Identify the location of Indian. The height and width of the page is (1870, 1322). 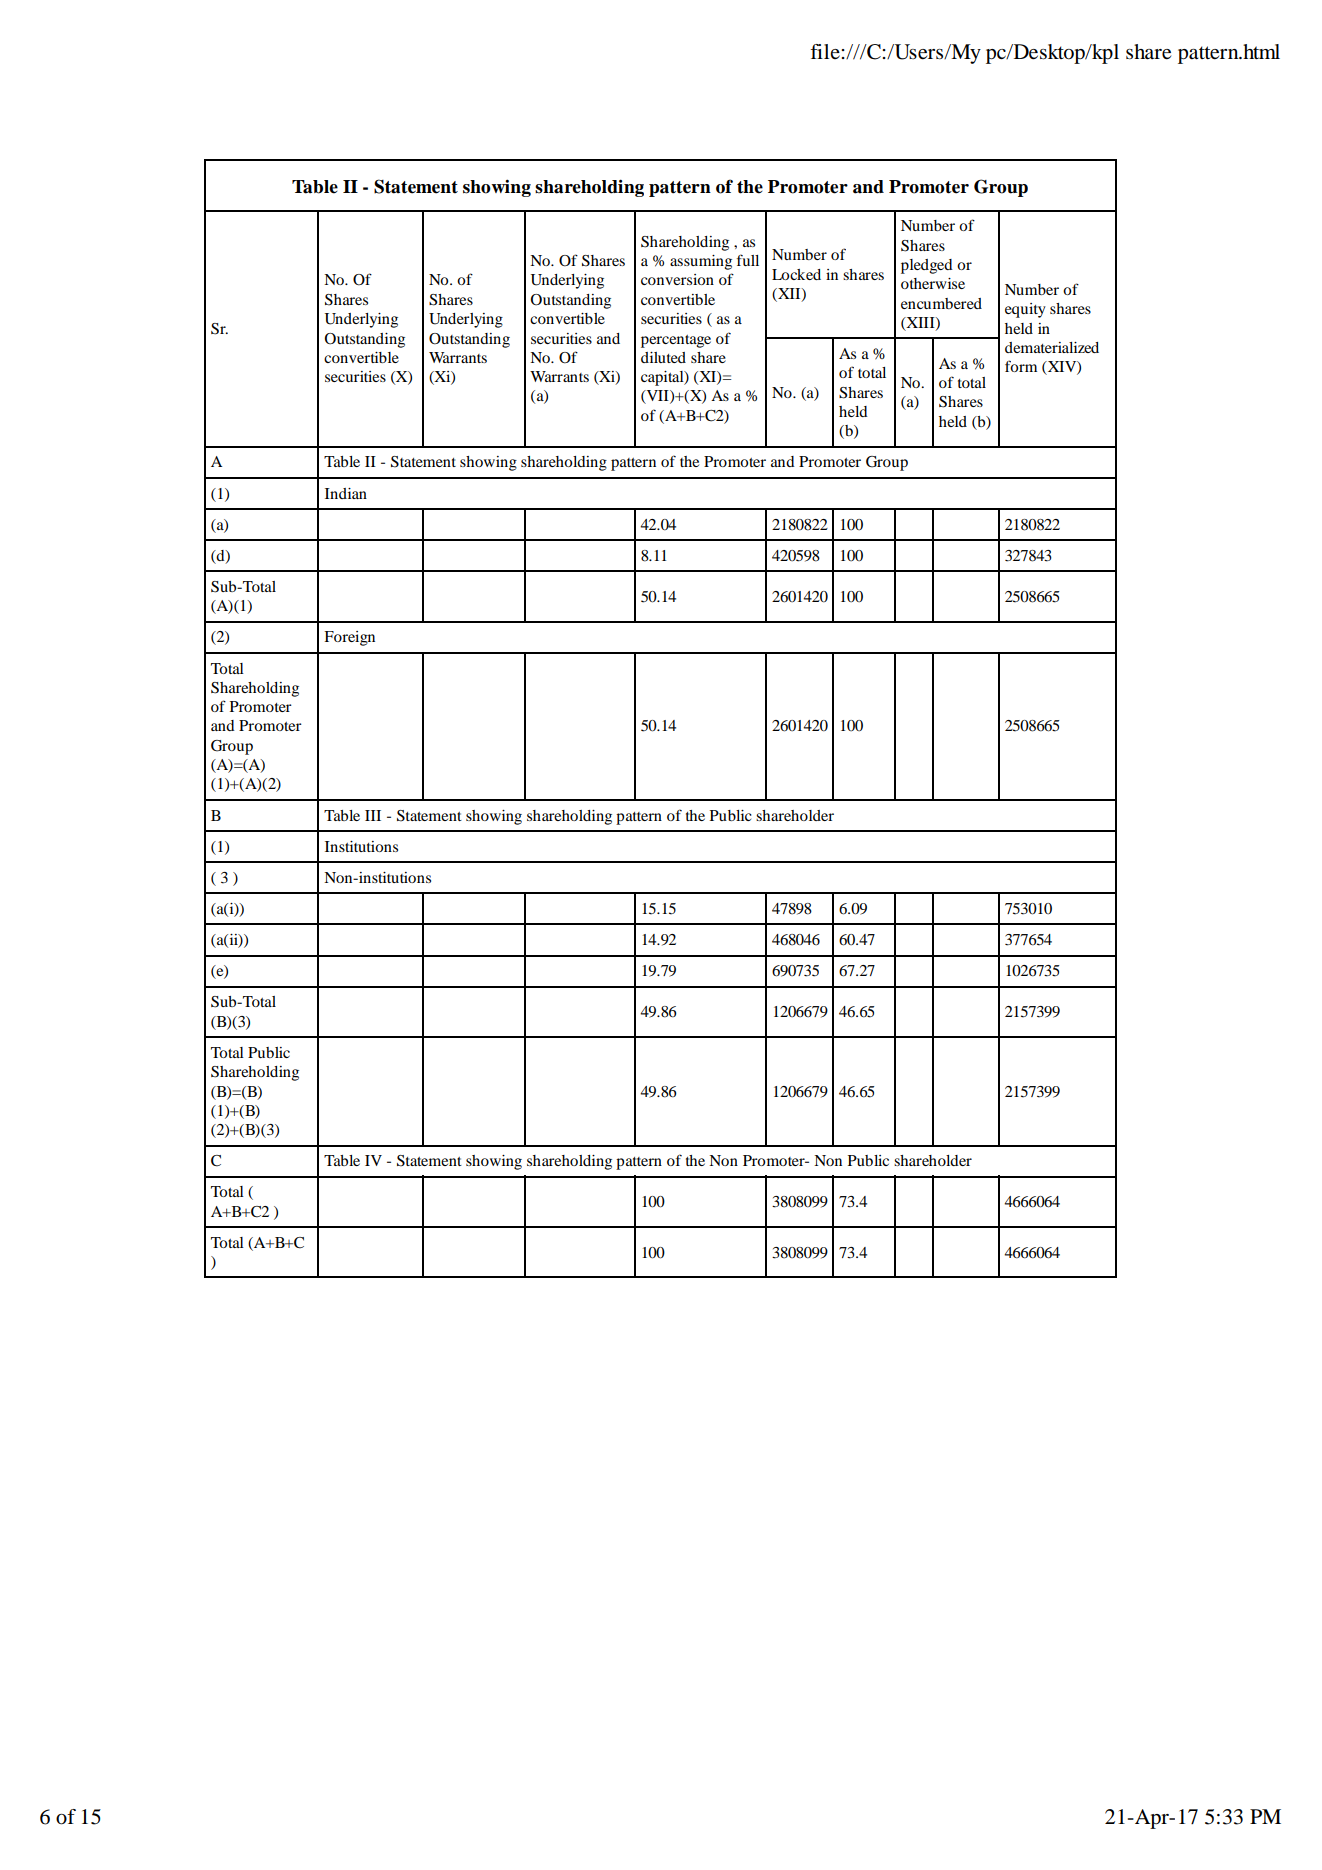
(346, 493).
